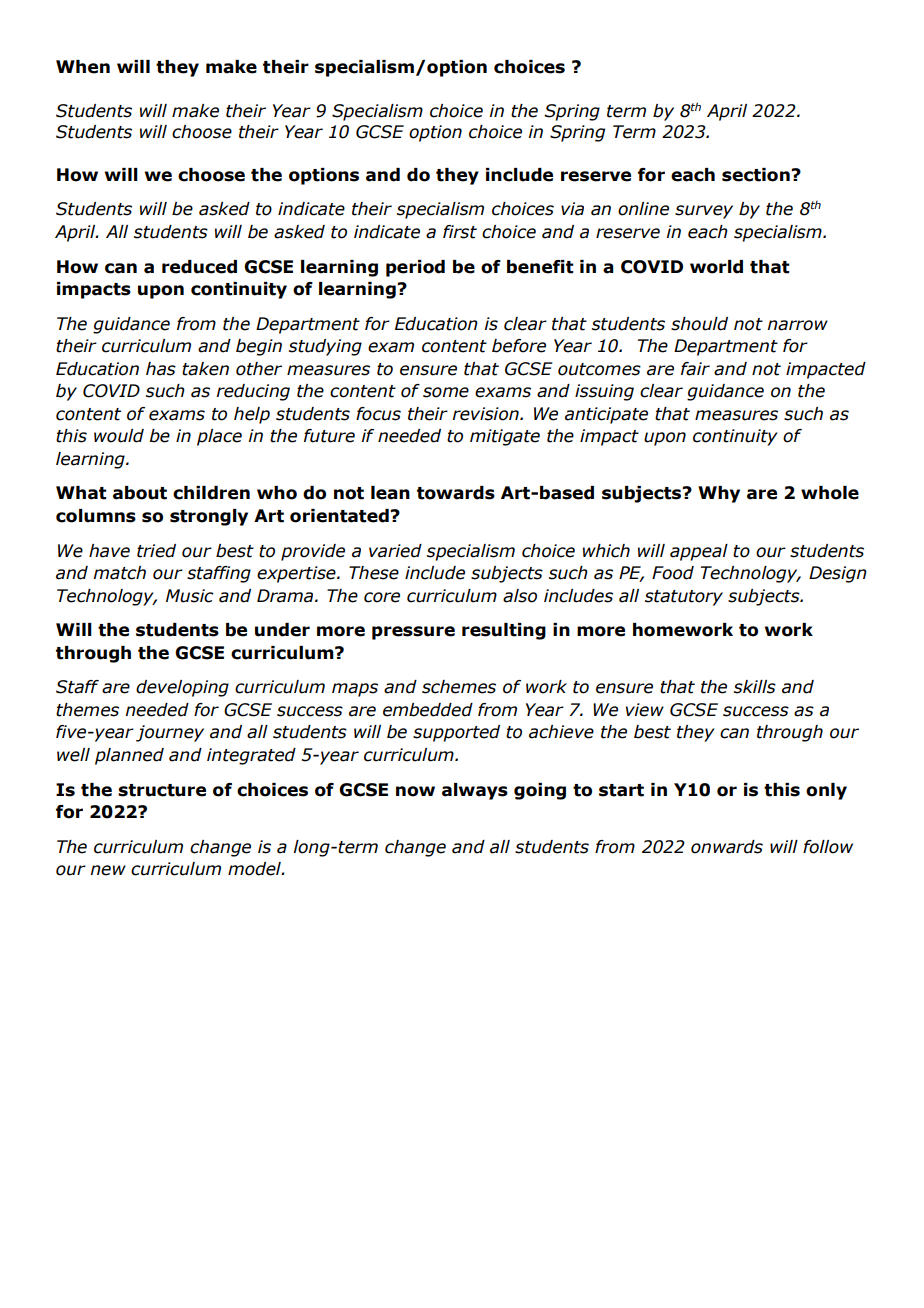  What do you see at coordinates (161, 369) in the document?
I see `has` at bounding box center [161, 369].
